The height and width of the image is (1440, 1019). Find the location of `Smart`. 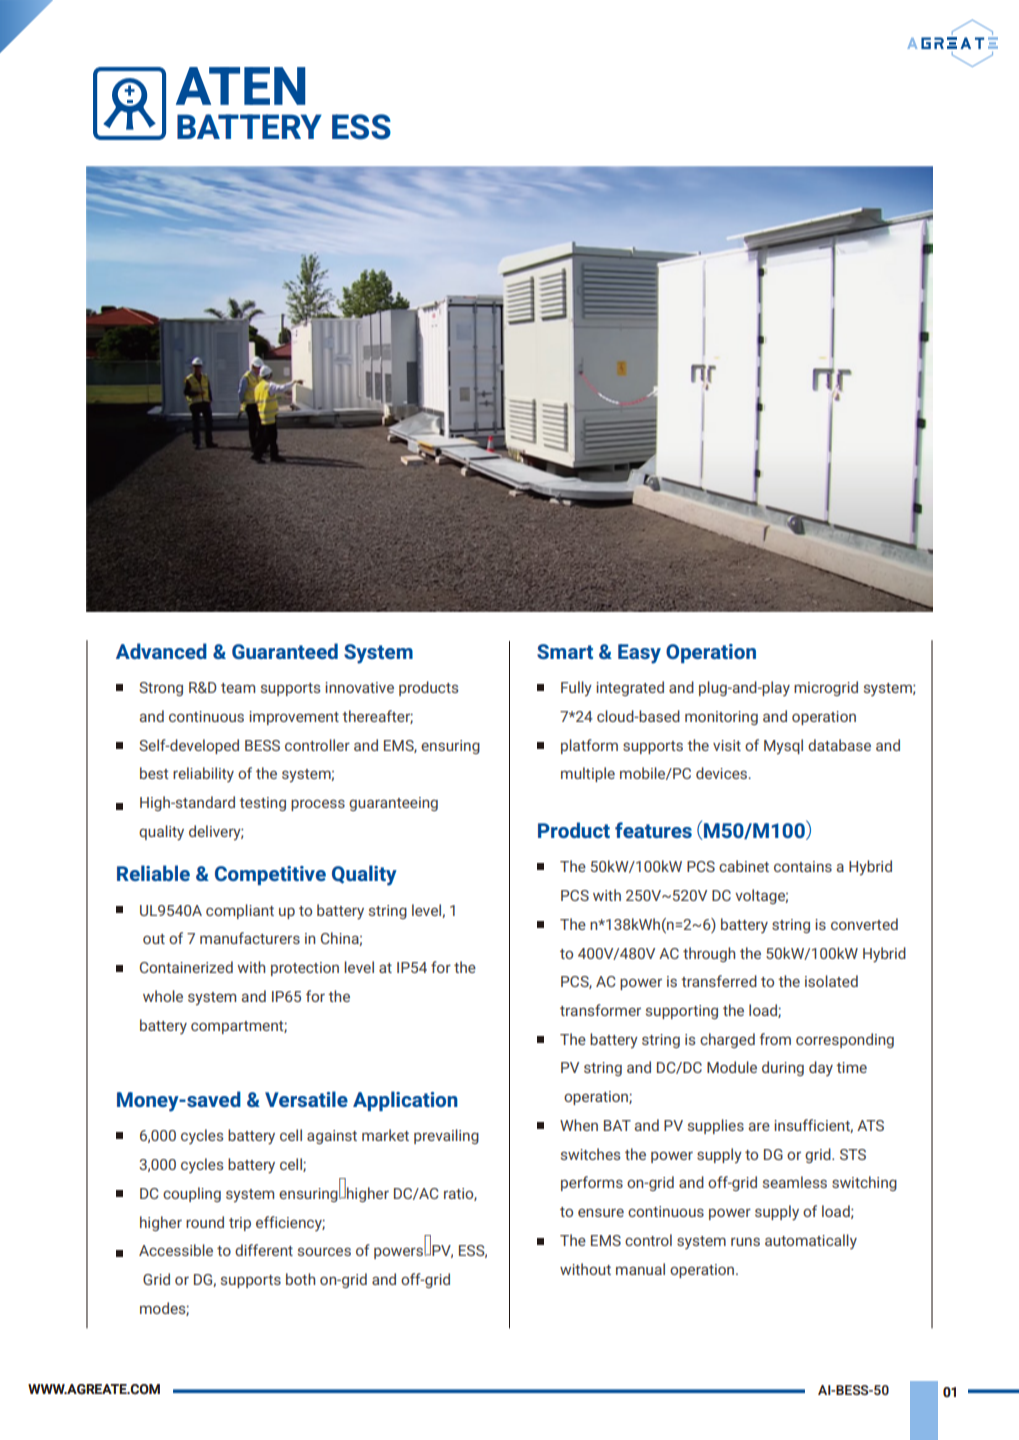

Smart is located at coordinates (565, 651).
